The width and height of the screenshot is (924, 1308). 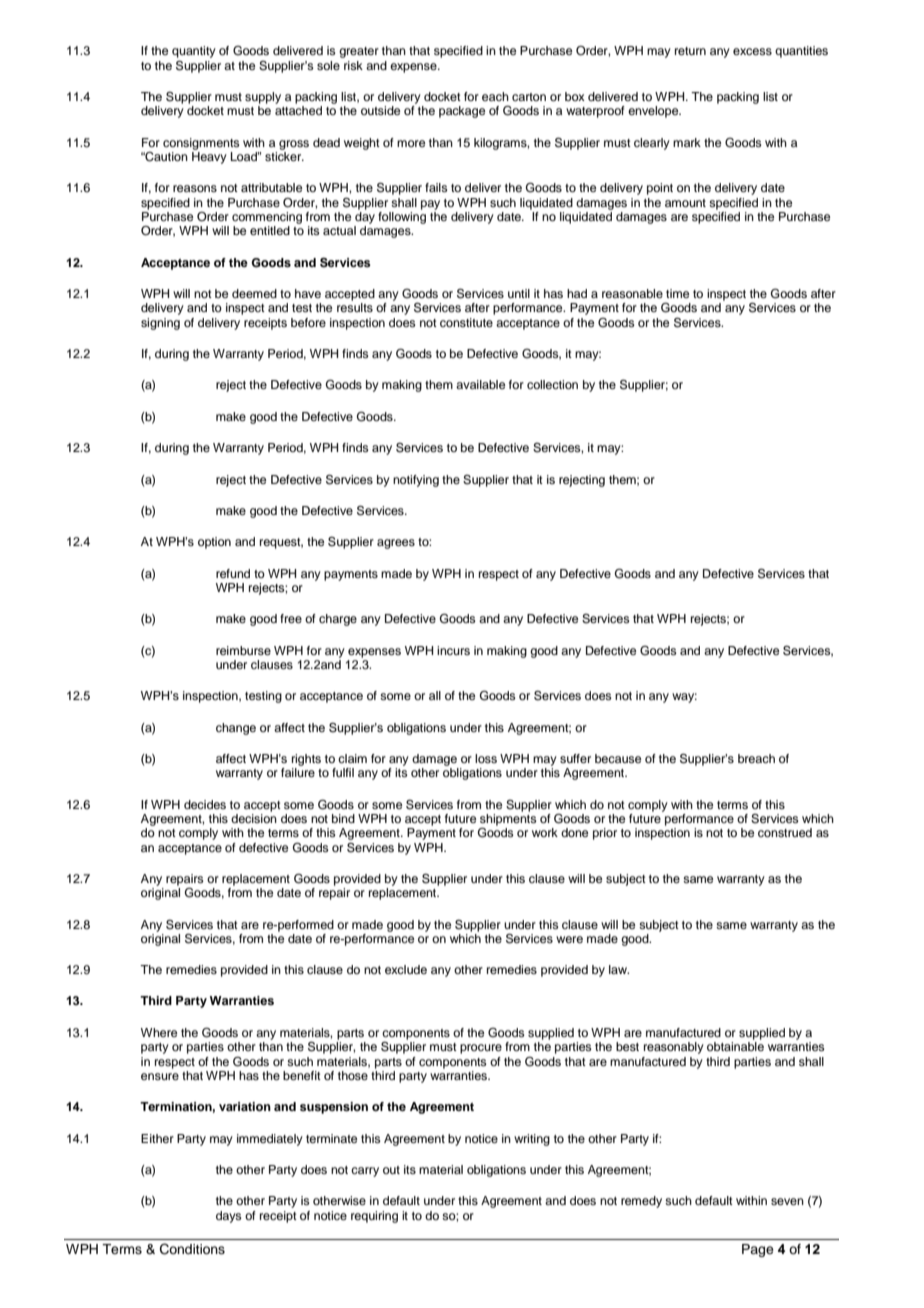 I want to click on decision, so click(x=254, y=818).
